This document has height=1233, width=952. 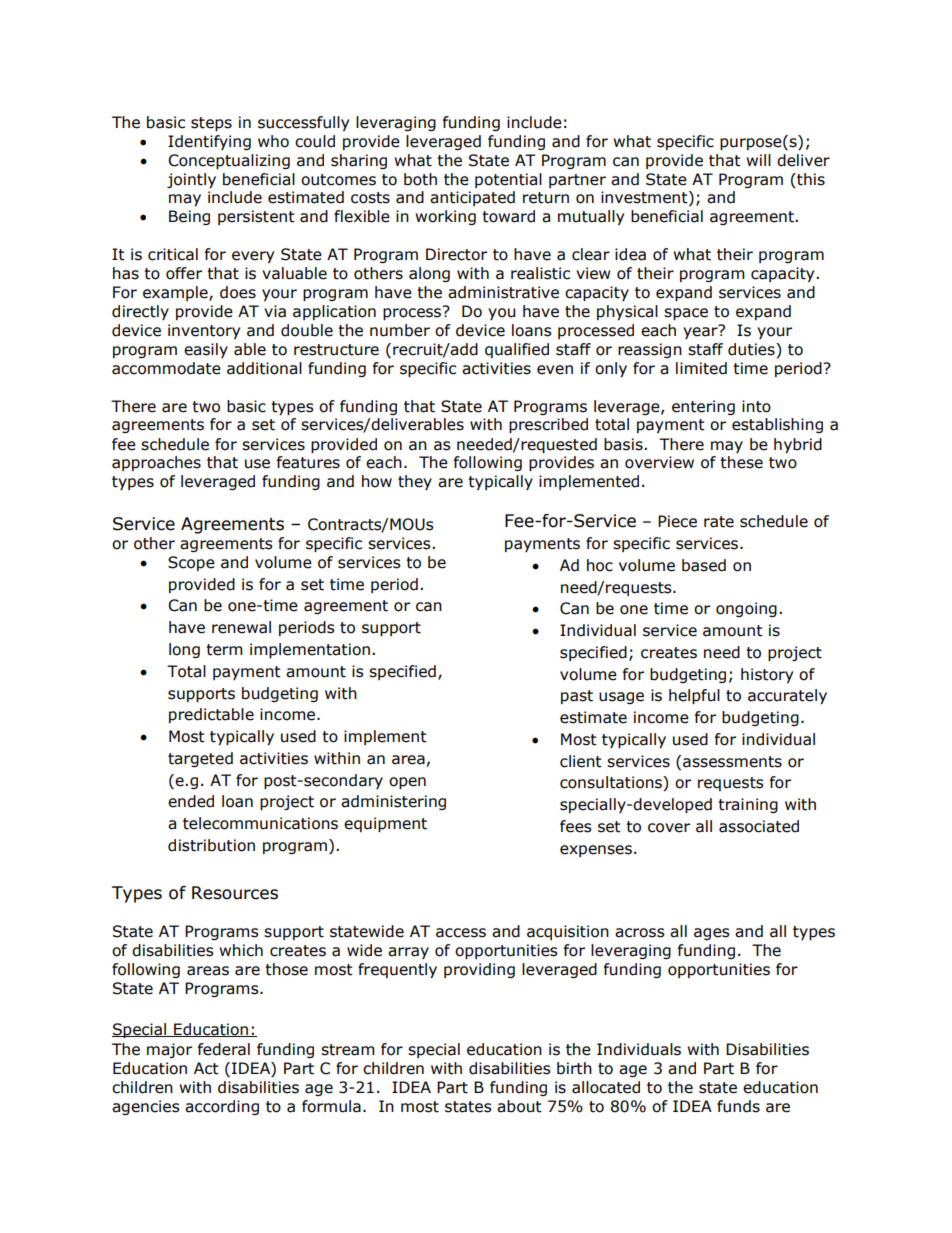 I want to click on ages, so click(x=712, y=934).
